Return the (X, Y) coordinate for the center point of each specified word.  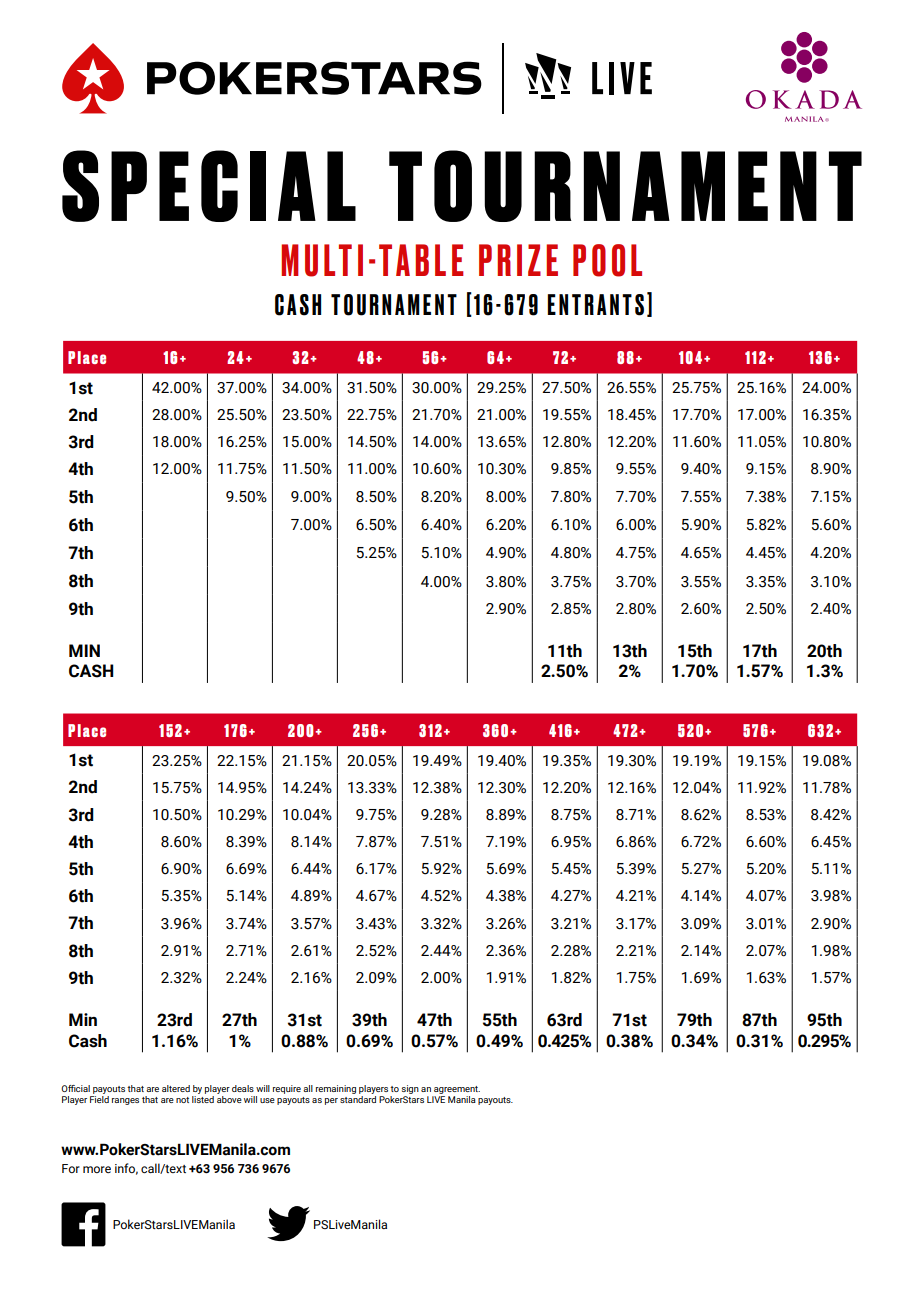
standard (358, 1098)
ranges (125, 1101)
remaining (336, 1089)
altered (176, 1088)
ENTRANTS (596, 305)
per (331, 1101)
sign (410, 1089)
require (287, 1089)
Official (75, 1088)
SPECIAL (209, 186)
